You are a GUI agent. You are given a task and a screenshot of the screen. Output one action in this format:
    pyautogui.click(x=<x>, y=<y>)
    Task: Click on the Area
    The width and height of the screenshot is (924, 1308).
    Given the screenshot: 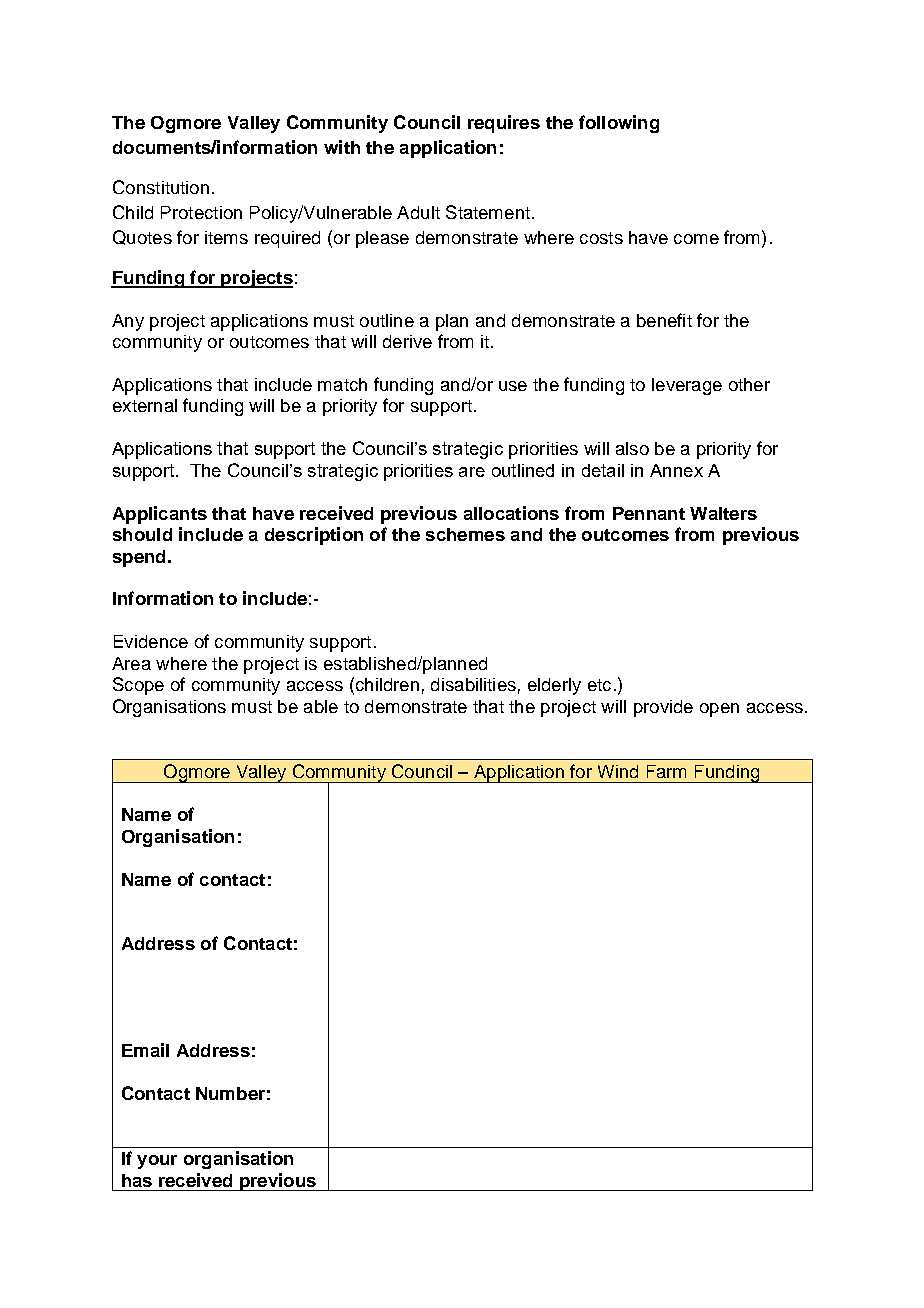 What is the action you would take?
    pyautogui.click(x=131, y=663)
